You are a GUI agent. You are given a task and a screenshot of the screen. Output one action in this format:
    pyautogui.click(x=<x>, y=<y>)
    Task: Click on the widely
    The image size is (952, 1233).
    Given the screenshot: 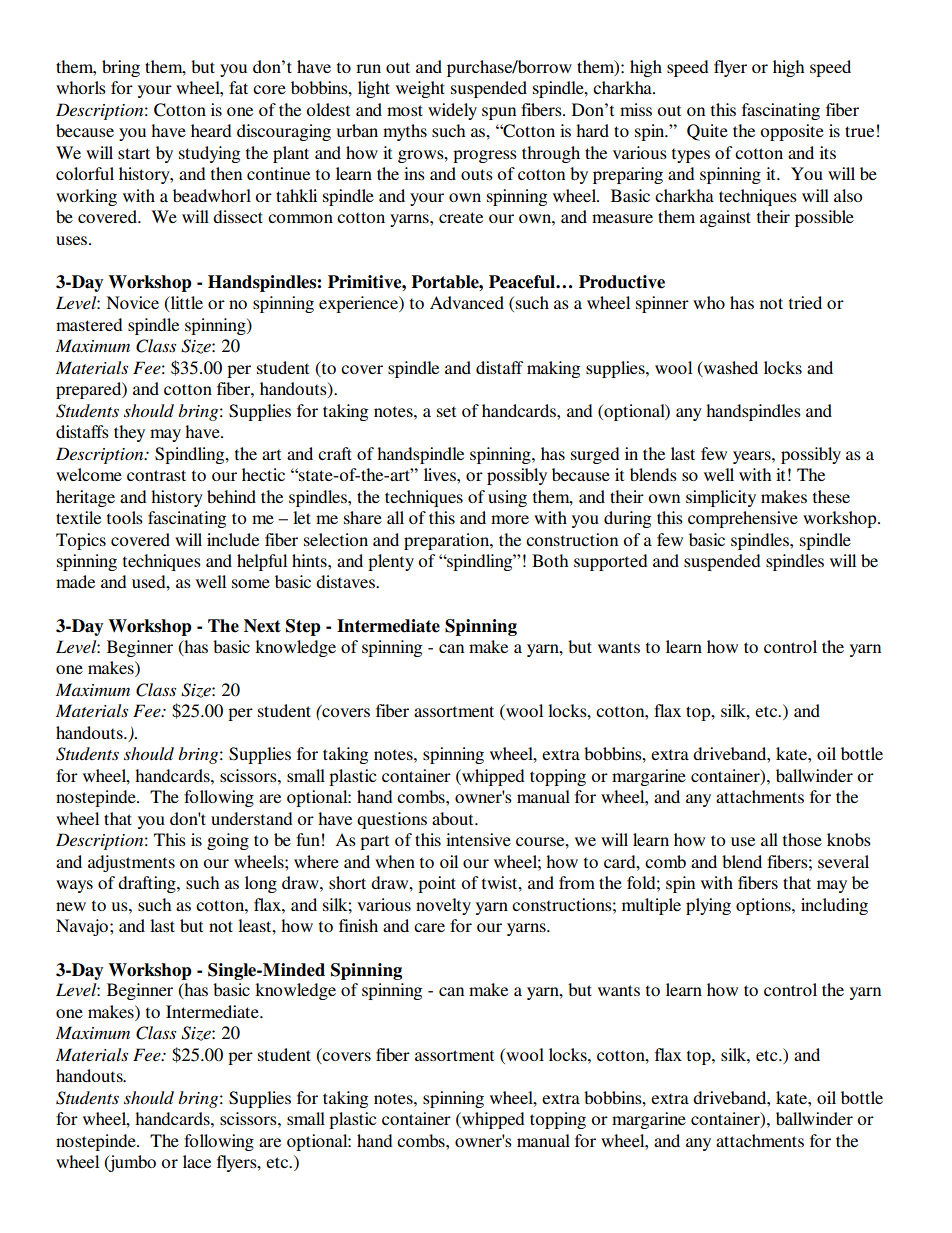 What is the action you would take?
    pyautogui.click(x=452, y=111)
